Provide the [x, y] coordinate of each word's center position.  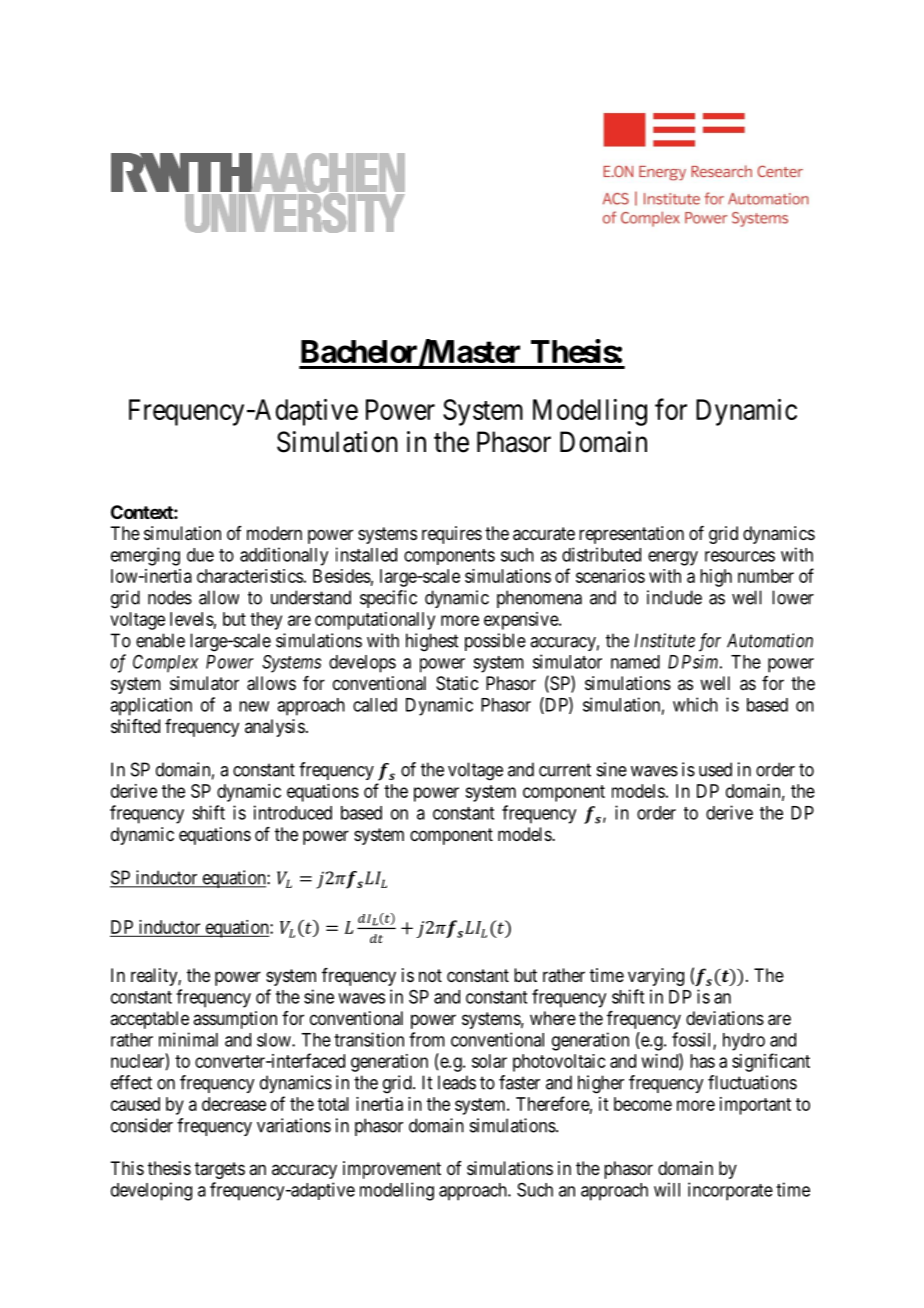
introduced [293, 812]
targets [220, 1170]
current [565, 770]
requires [452, 535]
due [200, 555]
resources [740, 556]
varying [656, 977]
